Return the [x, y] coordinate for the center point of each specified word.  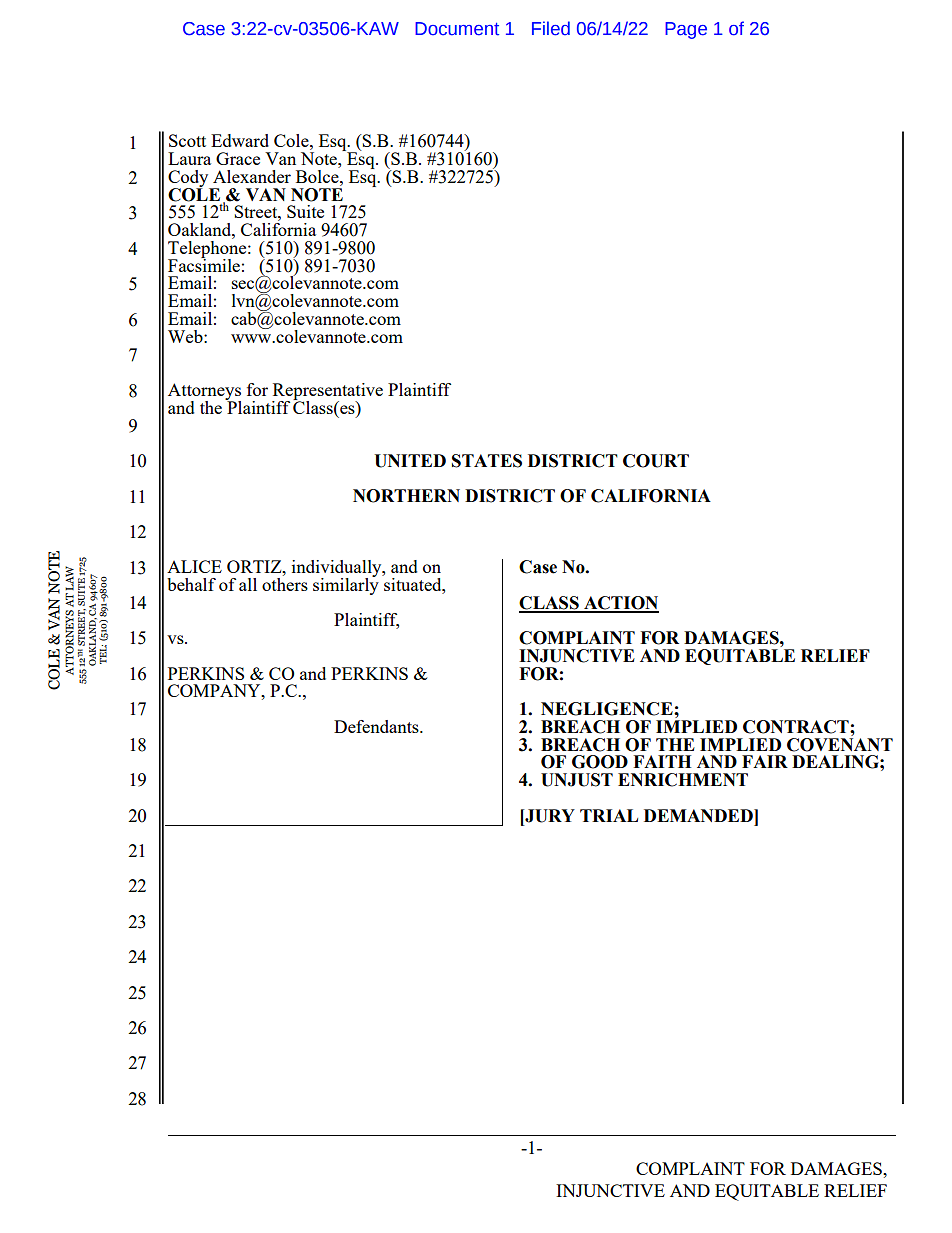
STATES [487, 461]
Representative [327, 392]
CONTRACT [797, 727]
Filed [551, 28]
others [285, 584]
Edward [240, 140]
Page [686, 30]
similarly [346, 585]
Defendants [377, 726]
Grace [238, 158]
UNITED [410, 461]
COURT [656, 461]
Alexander [252, 176]
